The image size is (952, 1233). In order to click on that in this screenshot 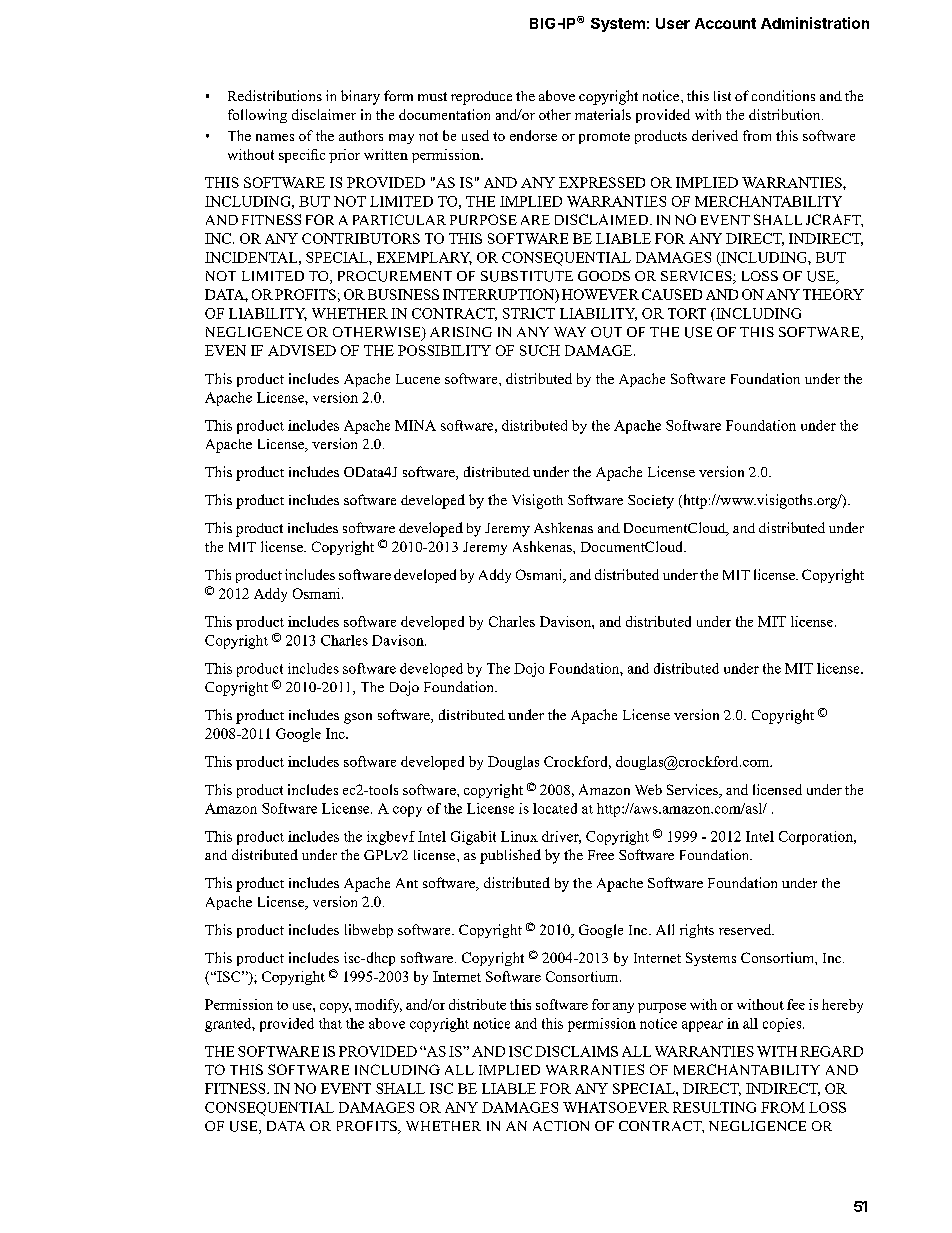, I will do `click(330, 1023)`.
